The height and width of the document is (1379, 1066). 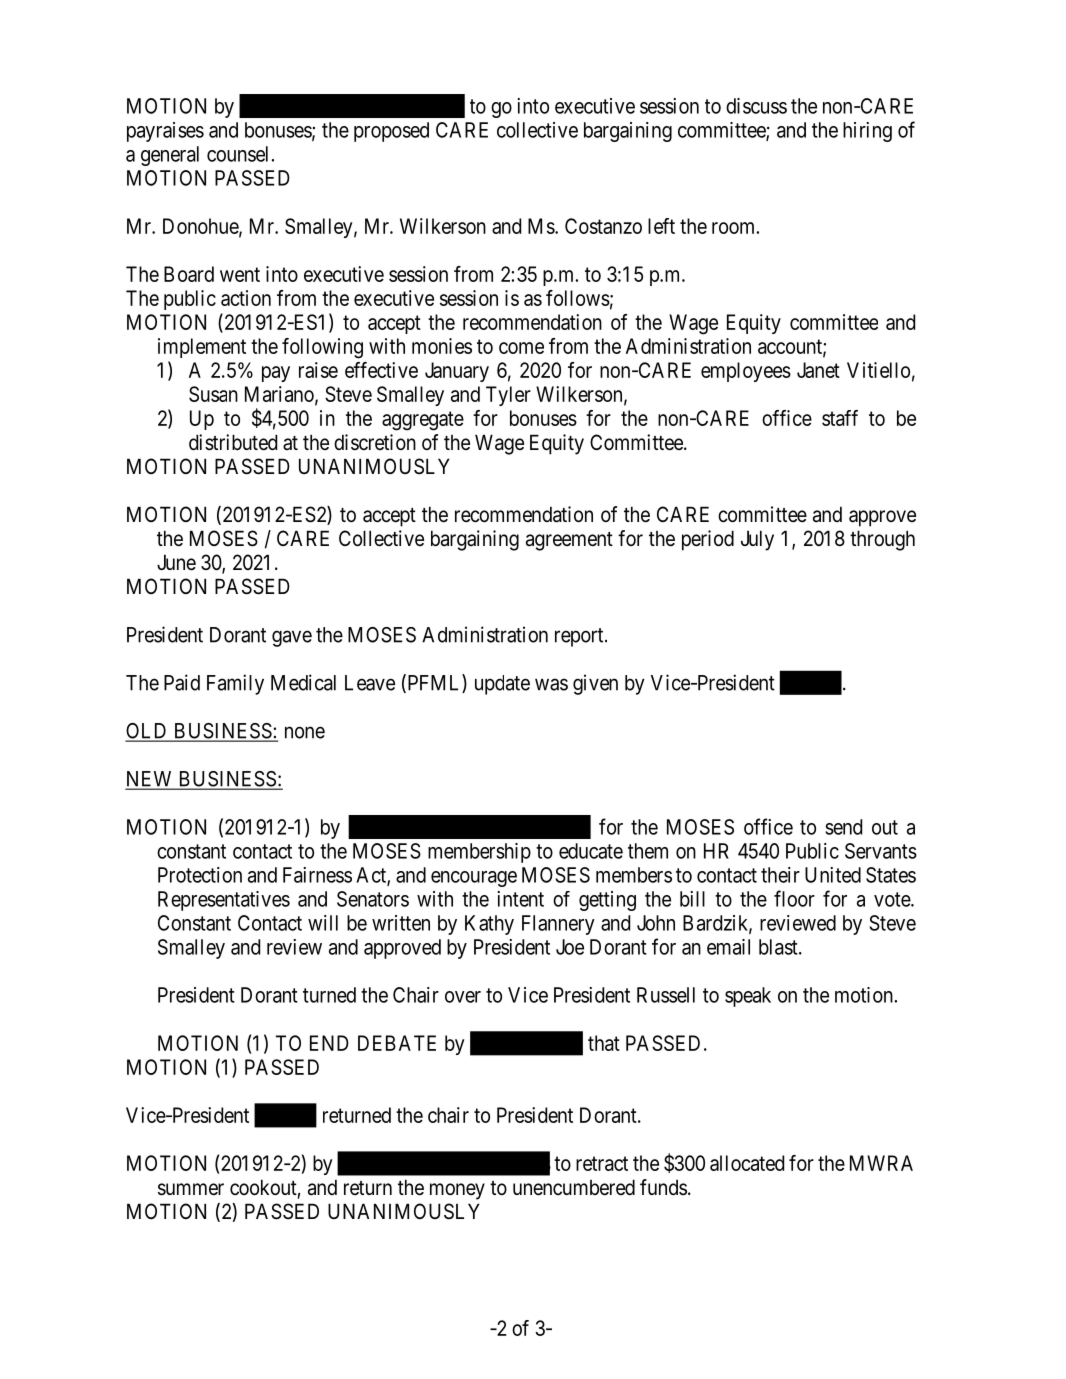 What do you see at coordinates (867, 132) in the document?
I see `hiring` at bounding box center [867, 132].
